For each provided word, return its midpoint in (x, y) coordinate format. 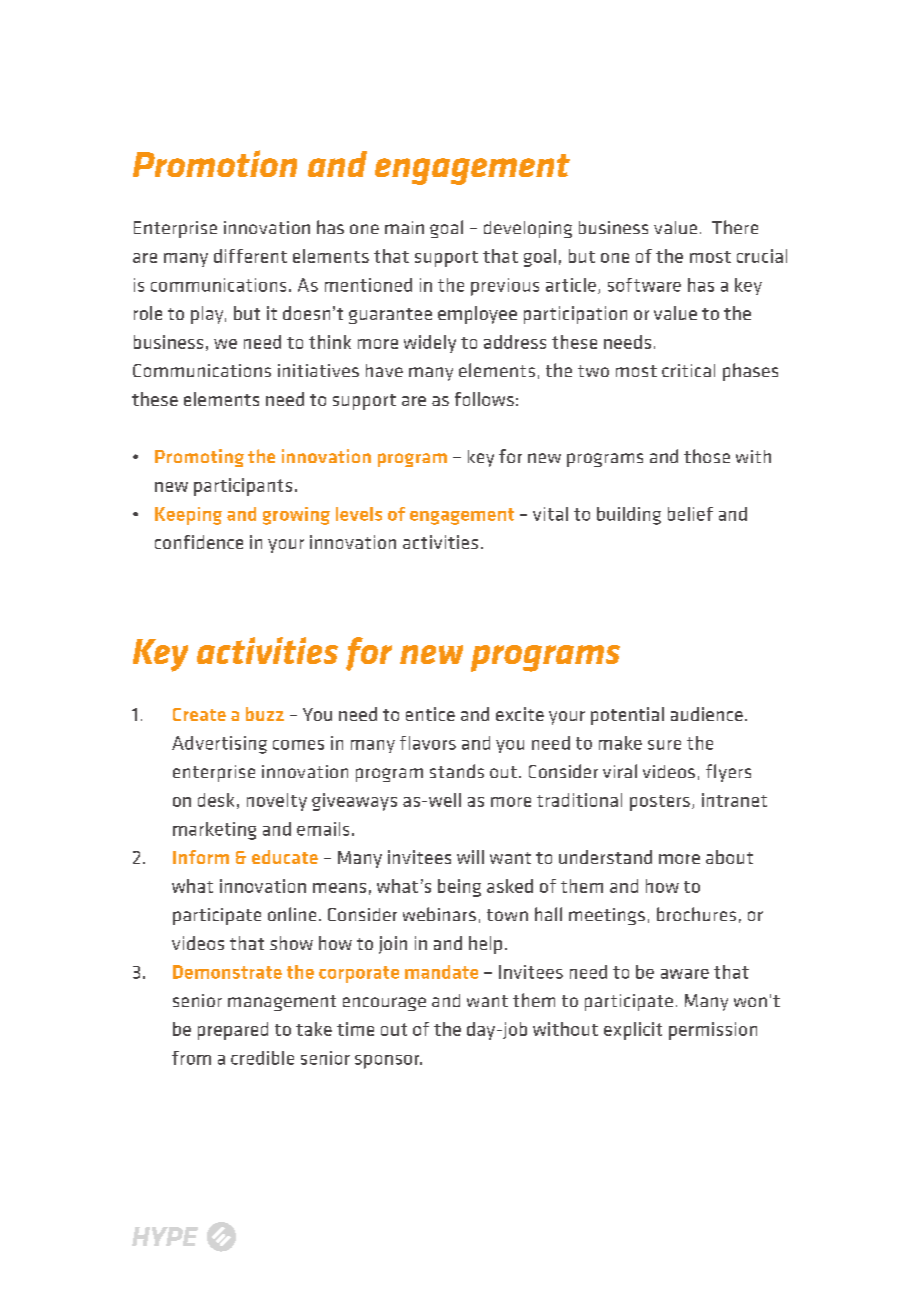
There (735, 227)
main (404, 227)
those (707, 456)
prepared (233, 1031)
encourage (384, 1004)
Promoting (199, 458)
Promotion (215, 163)
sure (664, 745)
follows (484, 399)
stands (457, 771)
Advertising (219, 745)
